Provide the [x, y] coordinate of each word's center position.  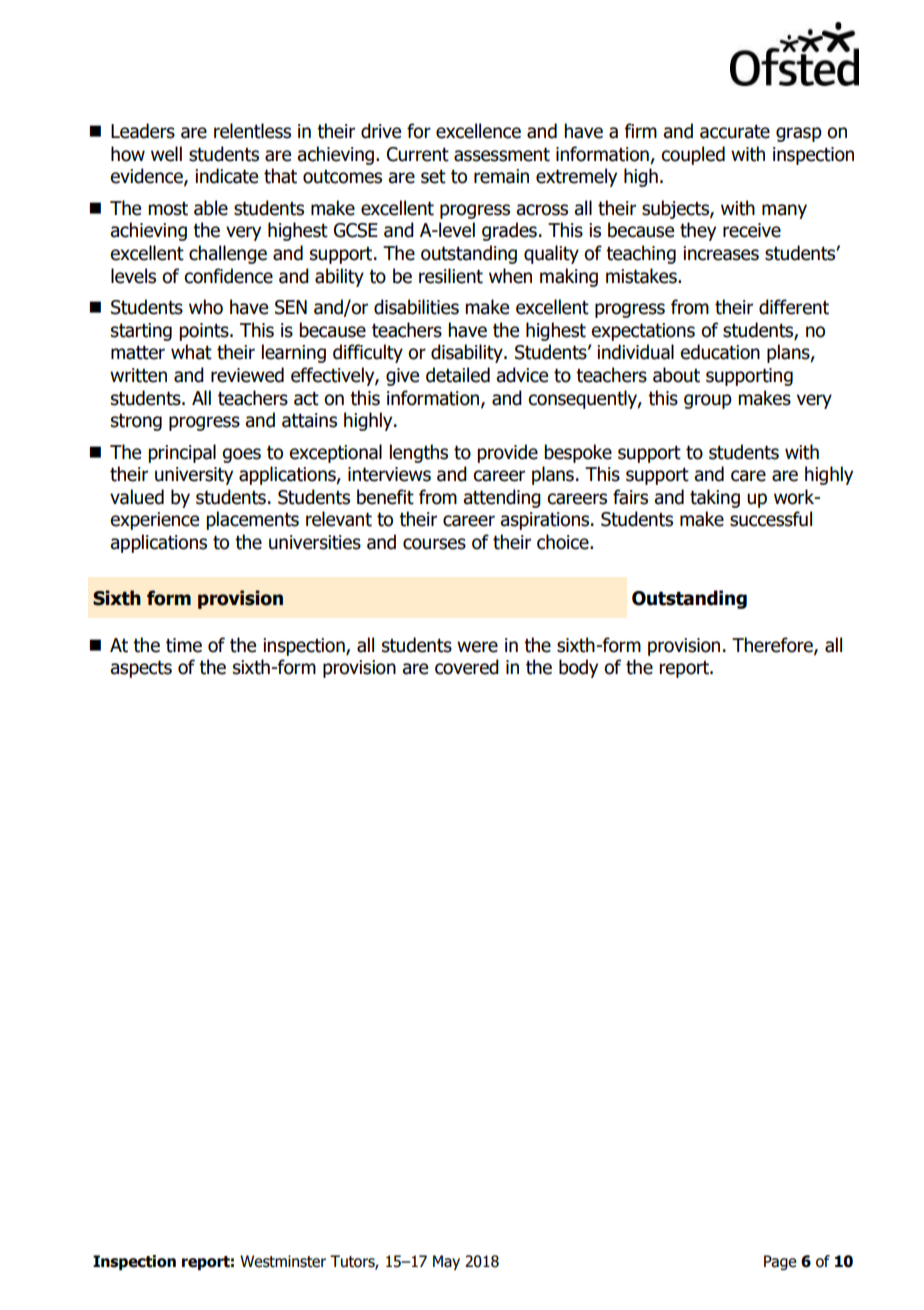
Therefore [773, 646]
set [433, 177]
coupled [693, 155]
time [184, 645]
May [446, 1262]
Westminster [283, 1261]
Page [780, 1262]
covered [467, 667]
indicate [226, 176]
